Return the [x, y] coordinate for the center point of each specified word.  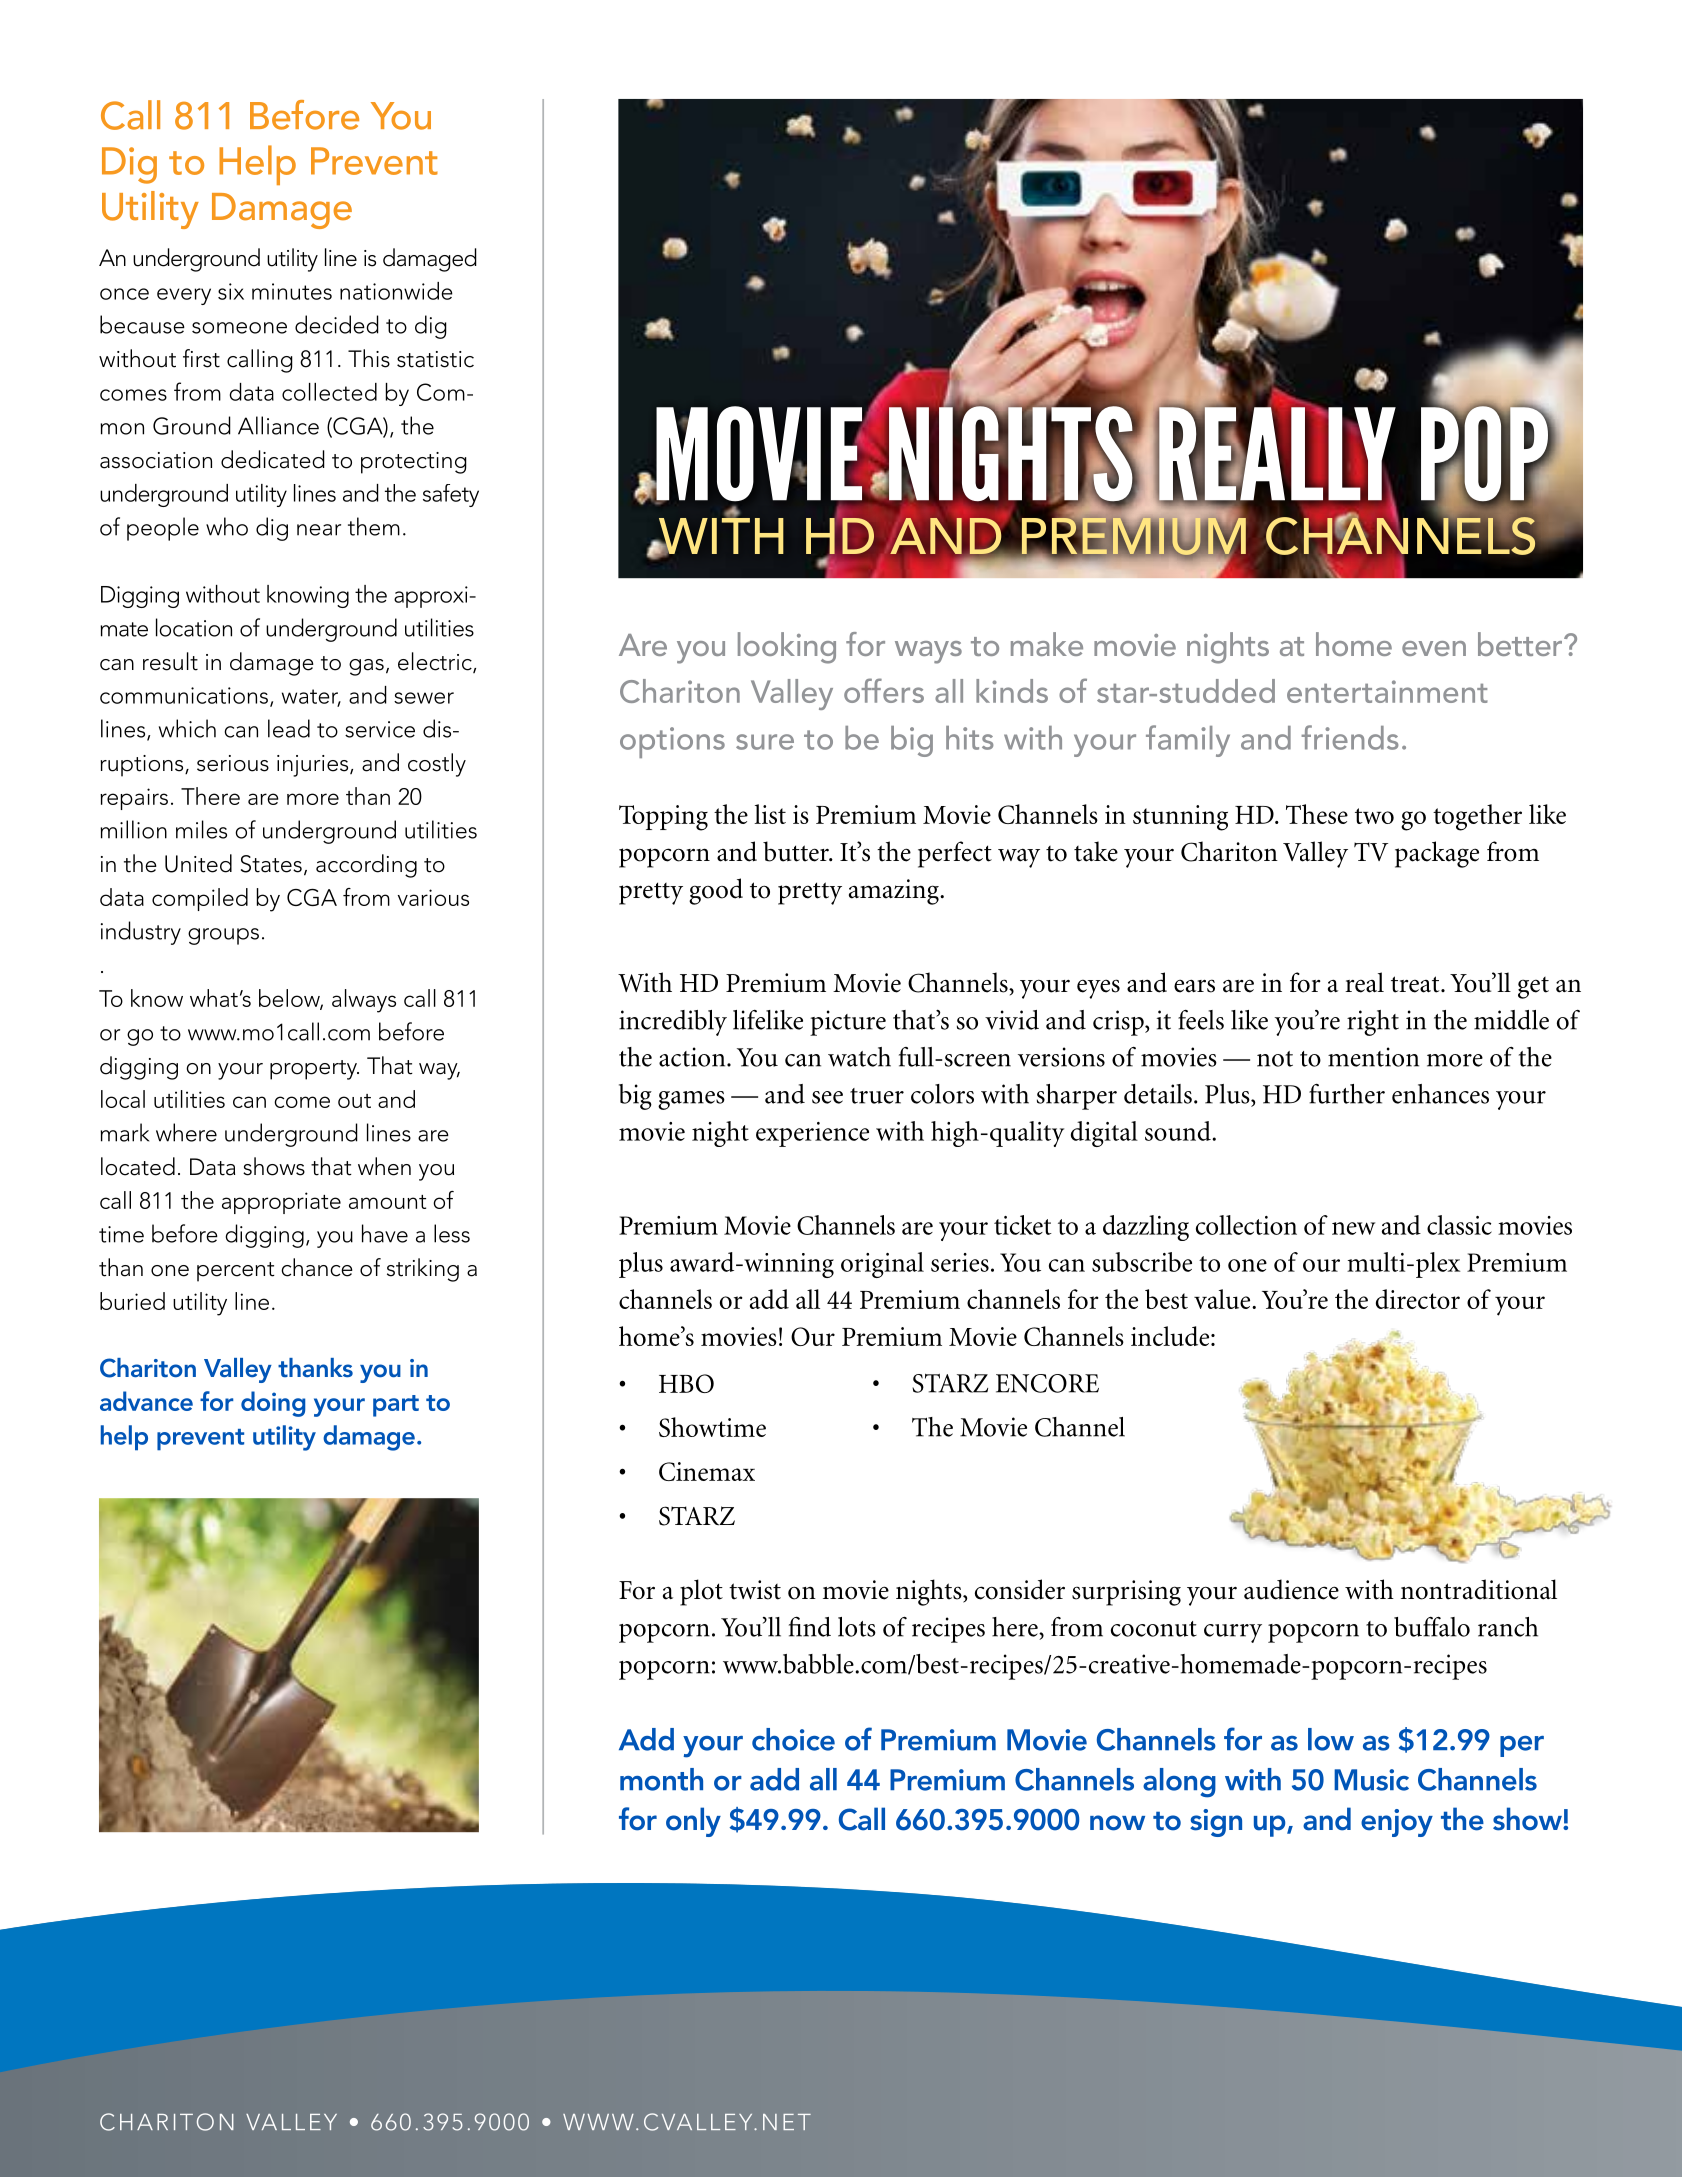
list [770, 814]
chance [317, 1267]
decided [337, 324]
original [882, 1265]
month [661, 1779]
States [271, 864]
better [1521, 644]
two [1374, 816]
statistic [435, 359]
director [1418, 1299]
